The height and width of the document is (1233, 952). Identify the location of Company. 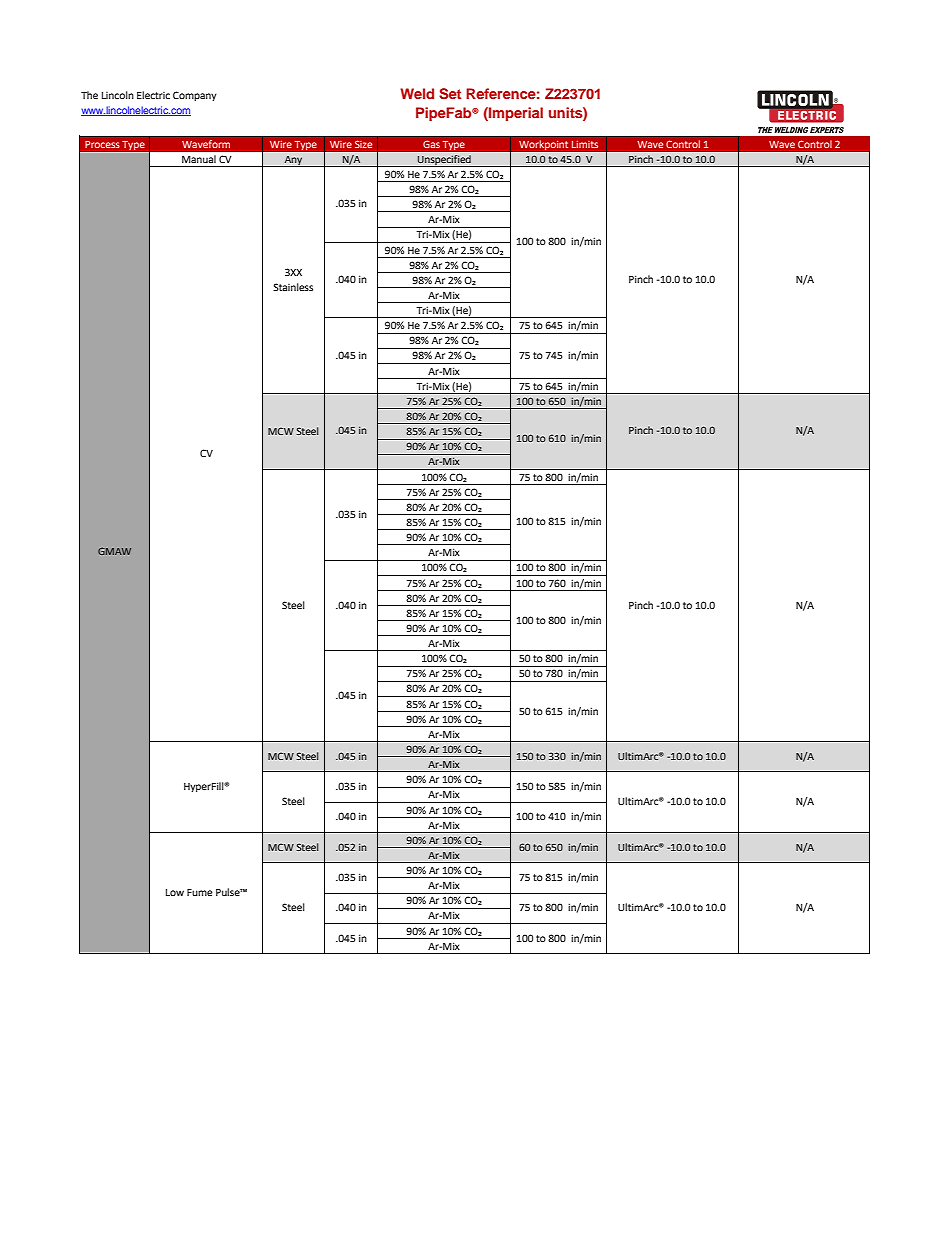
(195, 96).
